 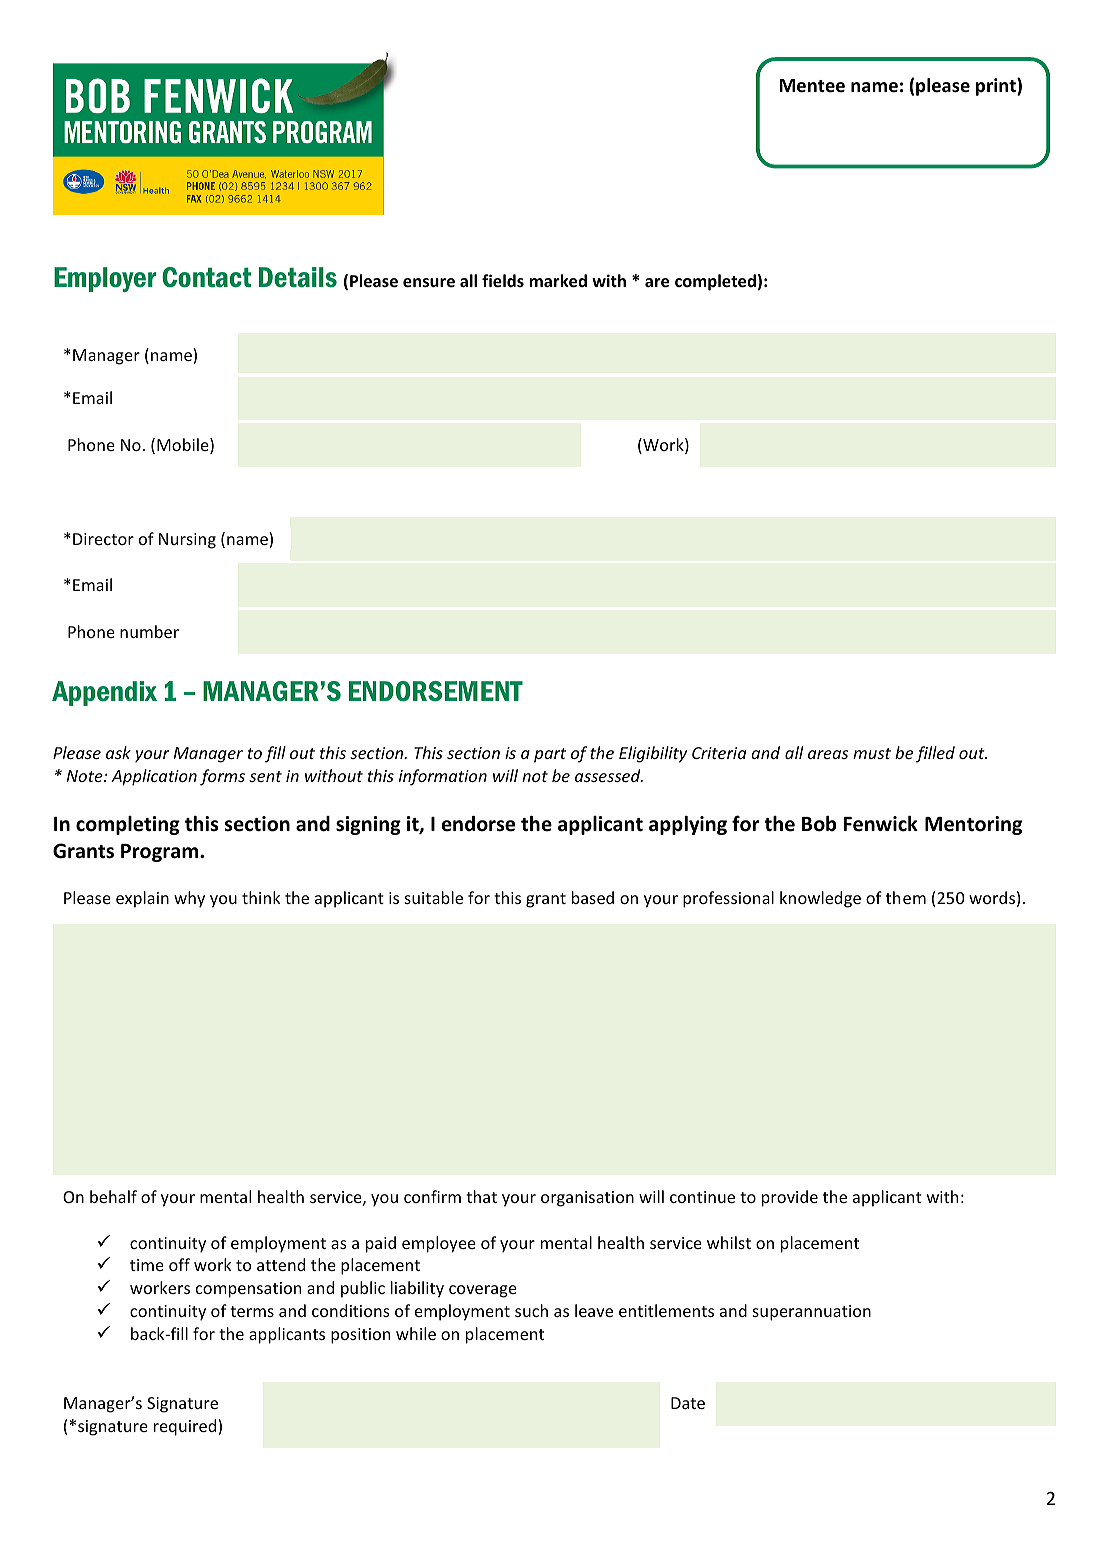 What do you see at coordinates (206, 277) in the image?
I see `Contact` at bounding box center [206, 277].
